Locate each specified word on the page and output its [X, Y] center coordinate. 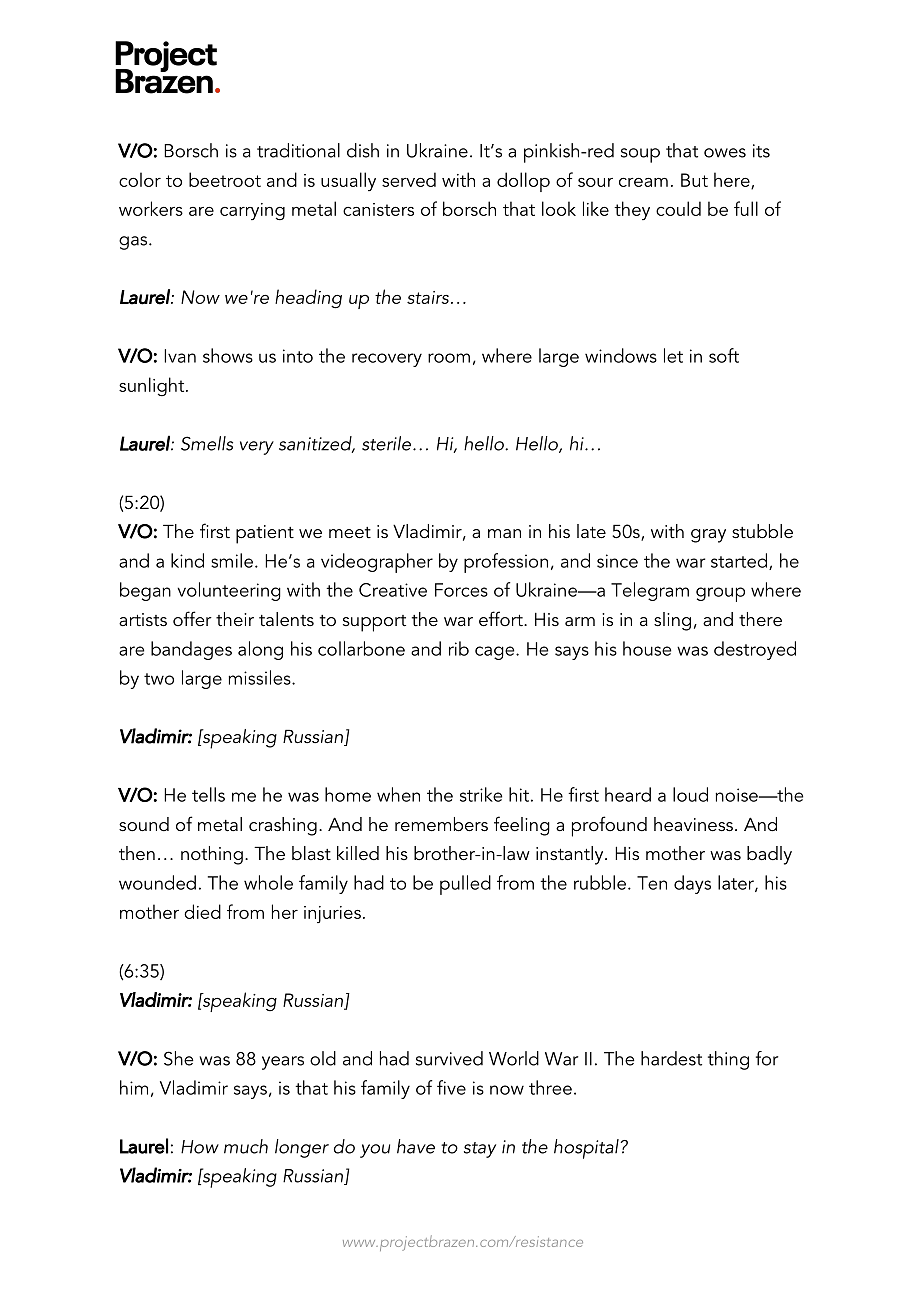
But [694, 180]
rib [459, 648]
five [451, 1087]
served [409, 179]
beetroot [225, 179]
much [246, 1146]
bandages [191, 650]
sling [672, 621]
